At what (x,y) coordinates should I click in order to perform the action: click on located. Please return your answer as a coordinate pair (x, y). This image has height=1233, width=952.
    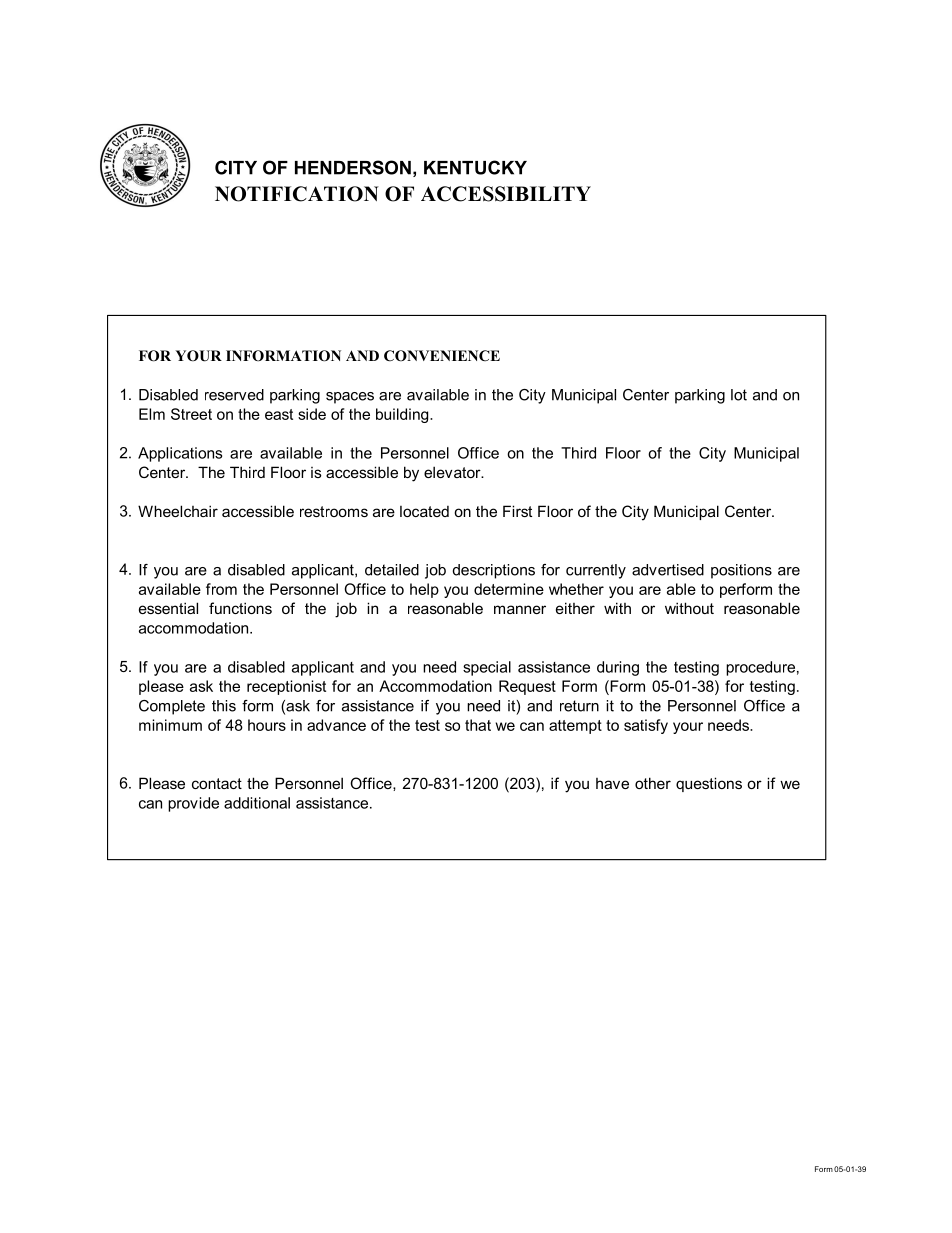
    Looking at the image, I should click on (424, 511).
